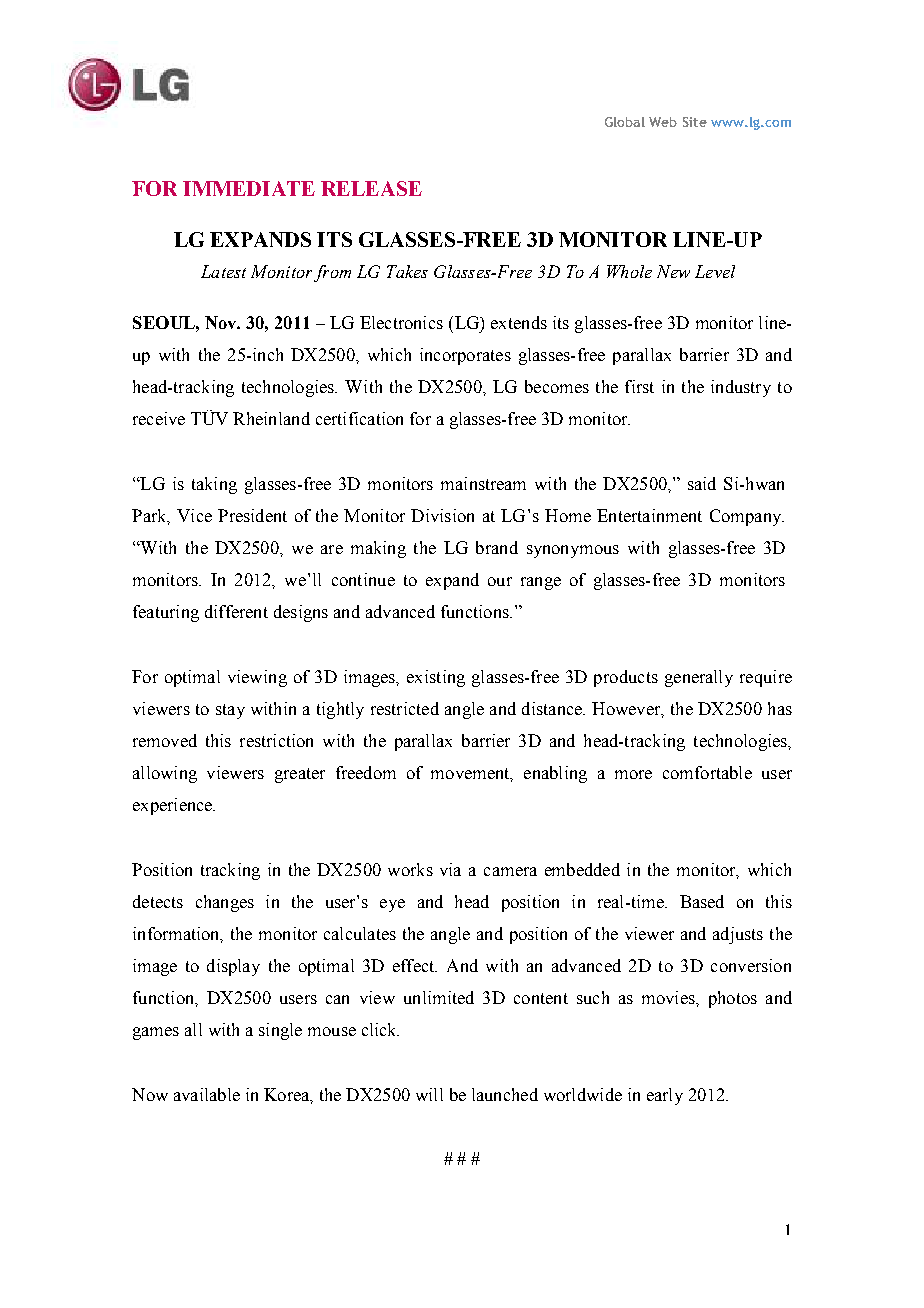 The width and height of the screenshot is (924, 1308). Describe the element at coordinates (271, 418) in the screenshot. I see `Rheinland` at that location.
